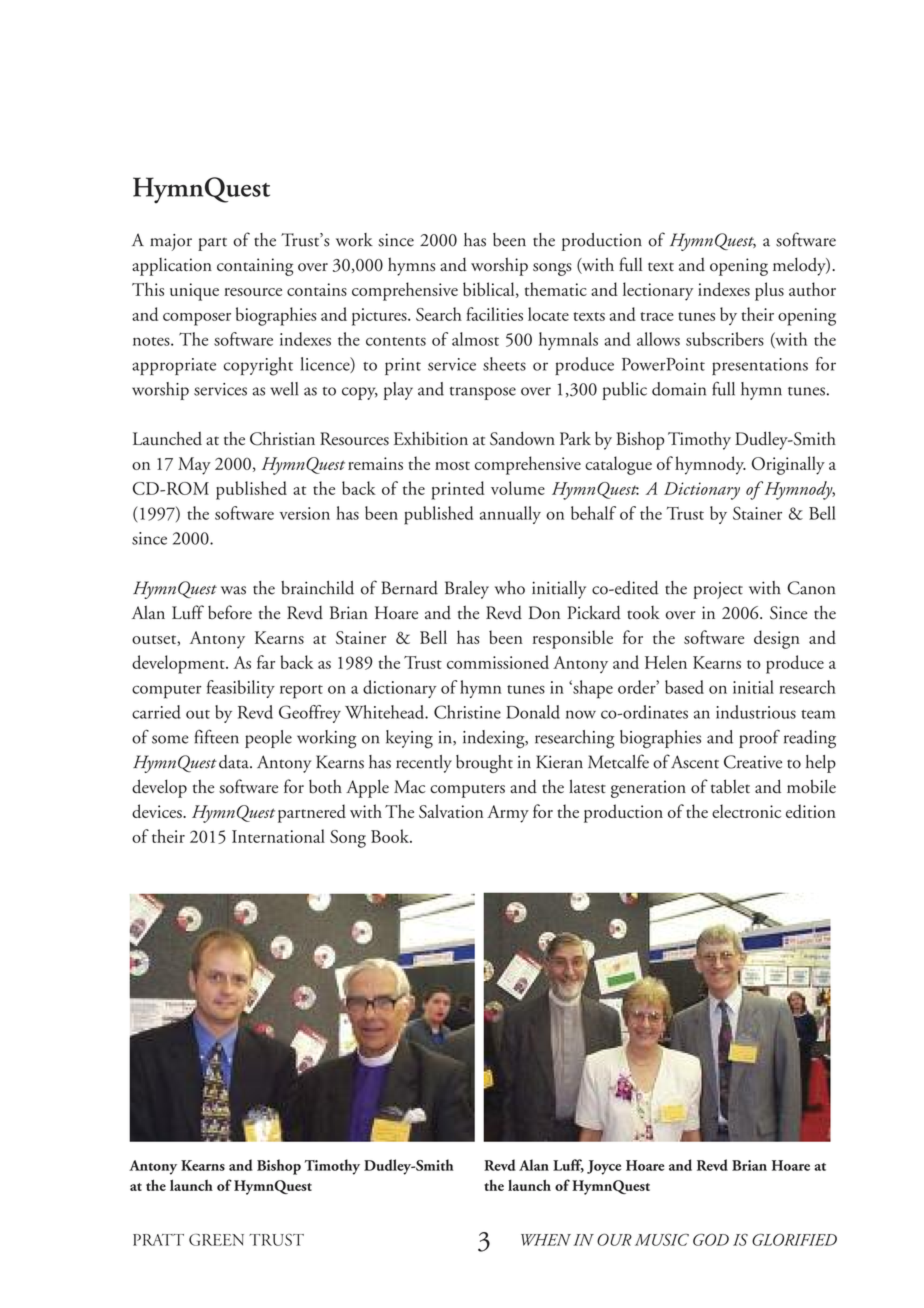  Describe the element at coordinates (494, 314) in the document. I see `facilities` at that location.
